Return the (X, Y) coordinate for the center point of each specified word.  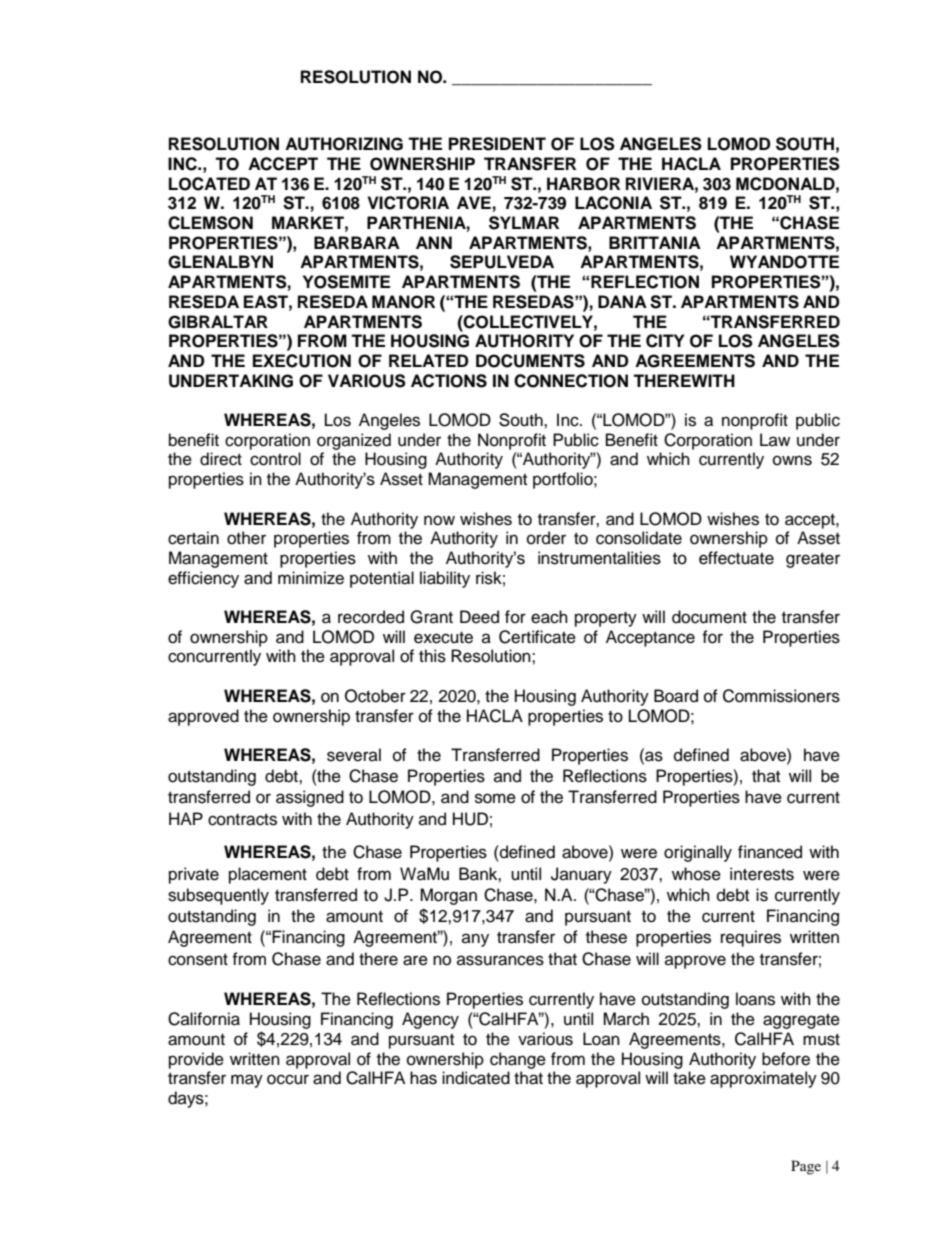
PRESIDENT (497, 144)
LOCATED (209, 184)
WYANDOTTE (784, 262)
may (247, 1081)
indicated (476, 1078)
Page (806, 1167)
